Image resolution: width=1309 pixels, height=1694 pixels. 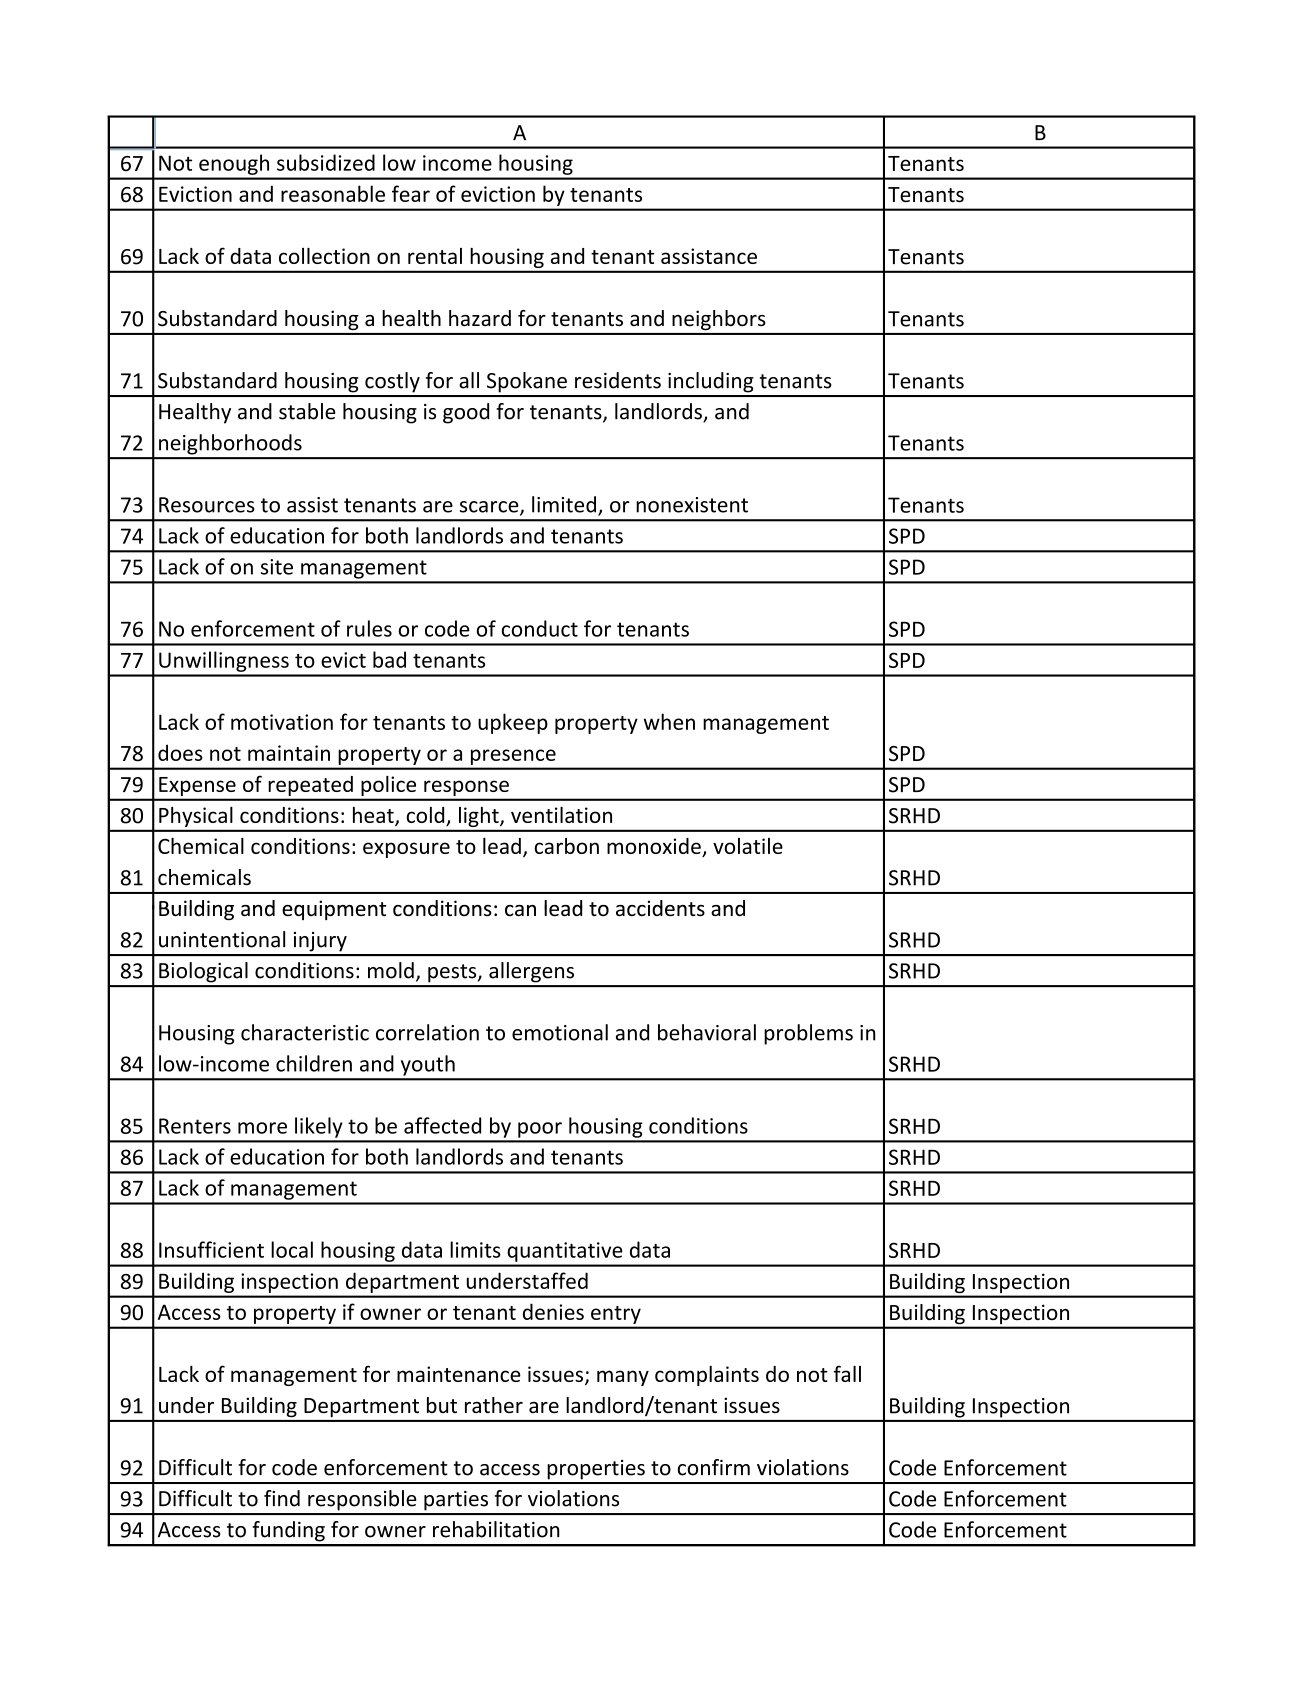 What do you see at coordinates (566, 846) in the page?
I see `carbon` at bounding box center [566, 846].
